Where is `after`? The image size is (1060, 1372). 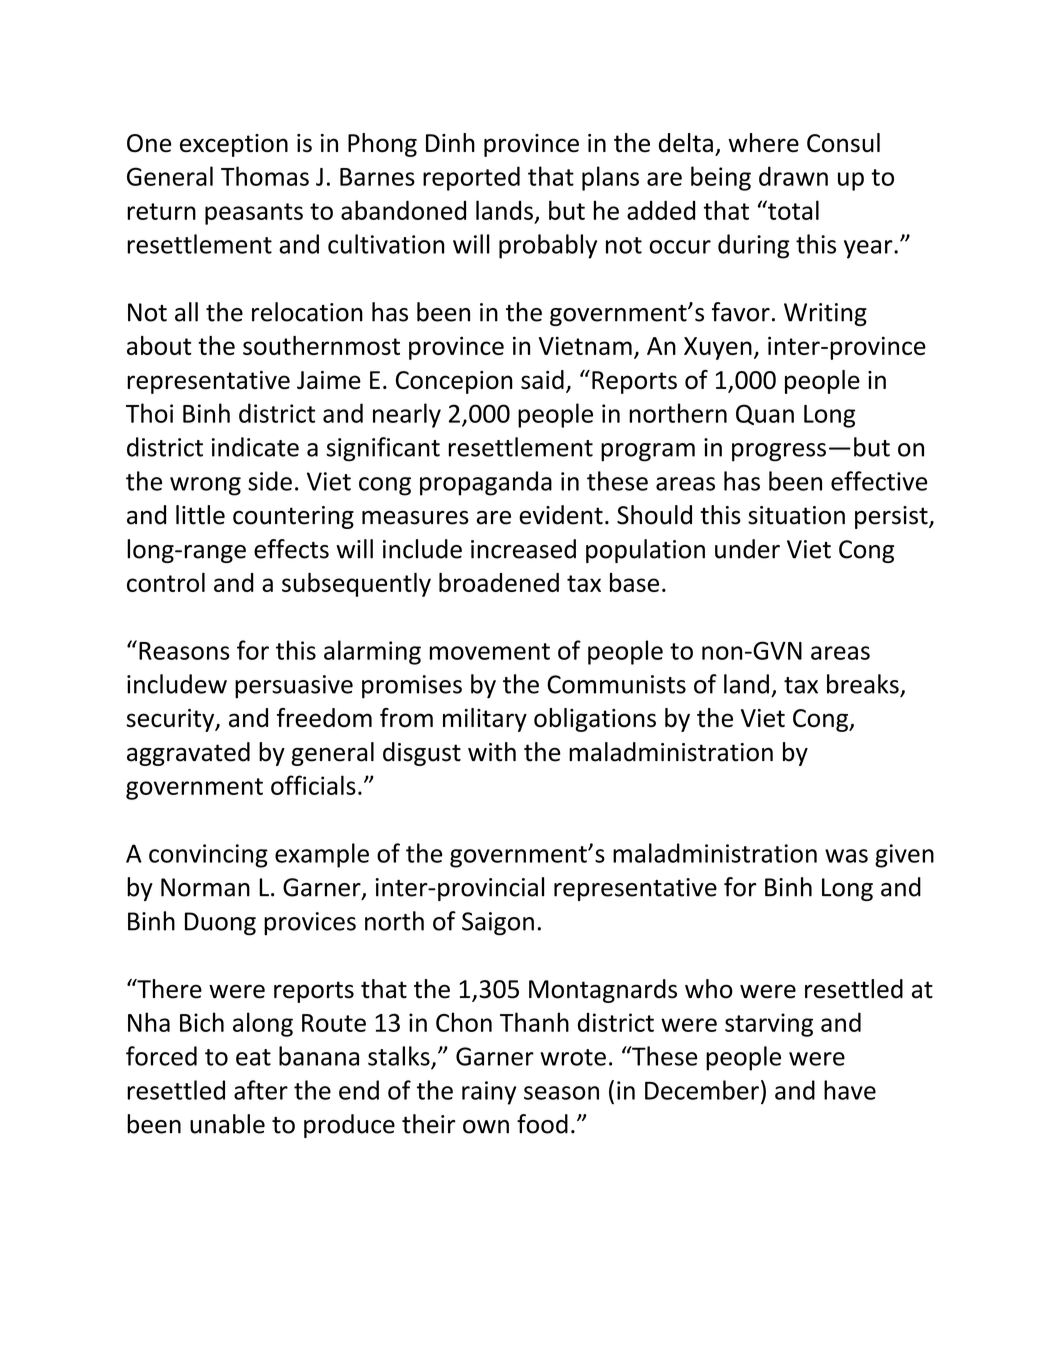 after is located at coordinates (261, 1090).
